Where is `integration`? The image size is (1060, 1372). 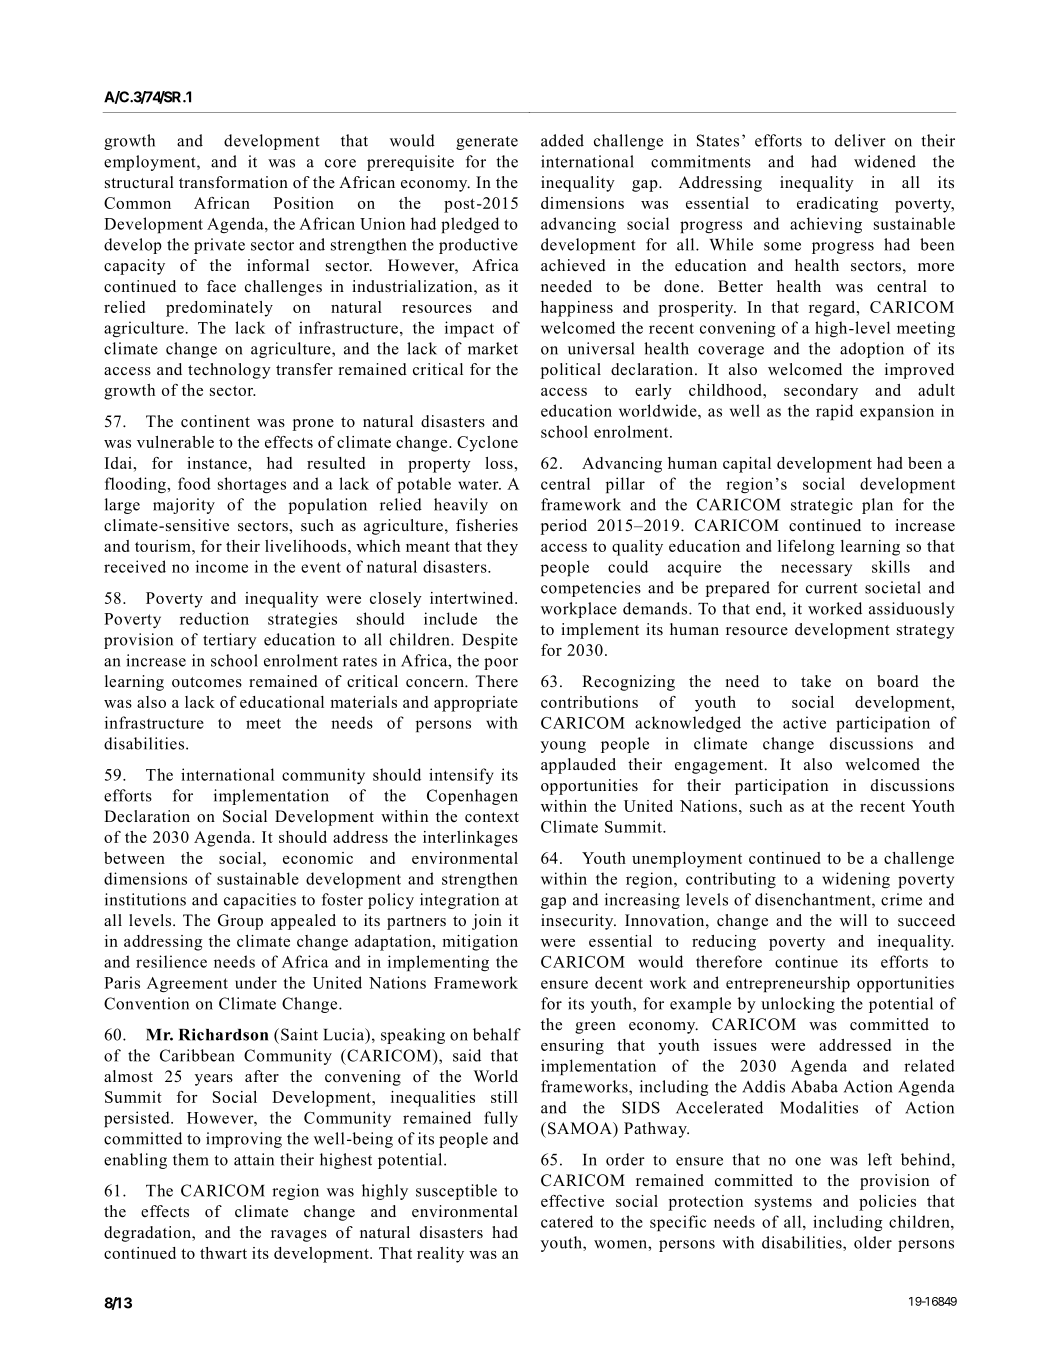 integration is located at coordinates (459, 901).
